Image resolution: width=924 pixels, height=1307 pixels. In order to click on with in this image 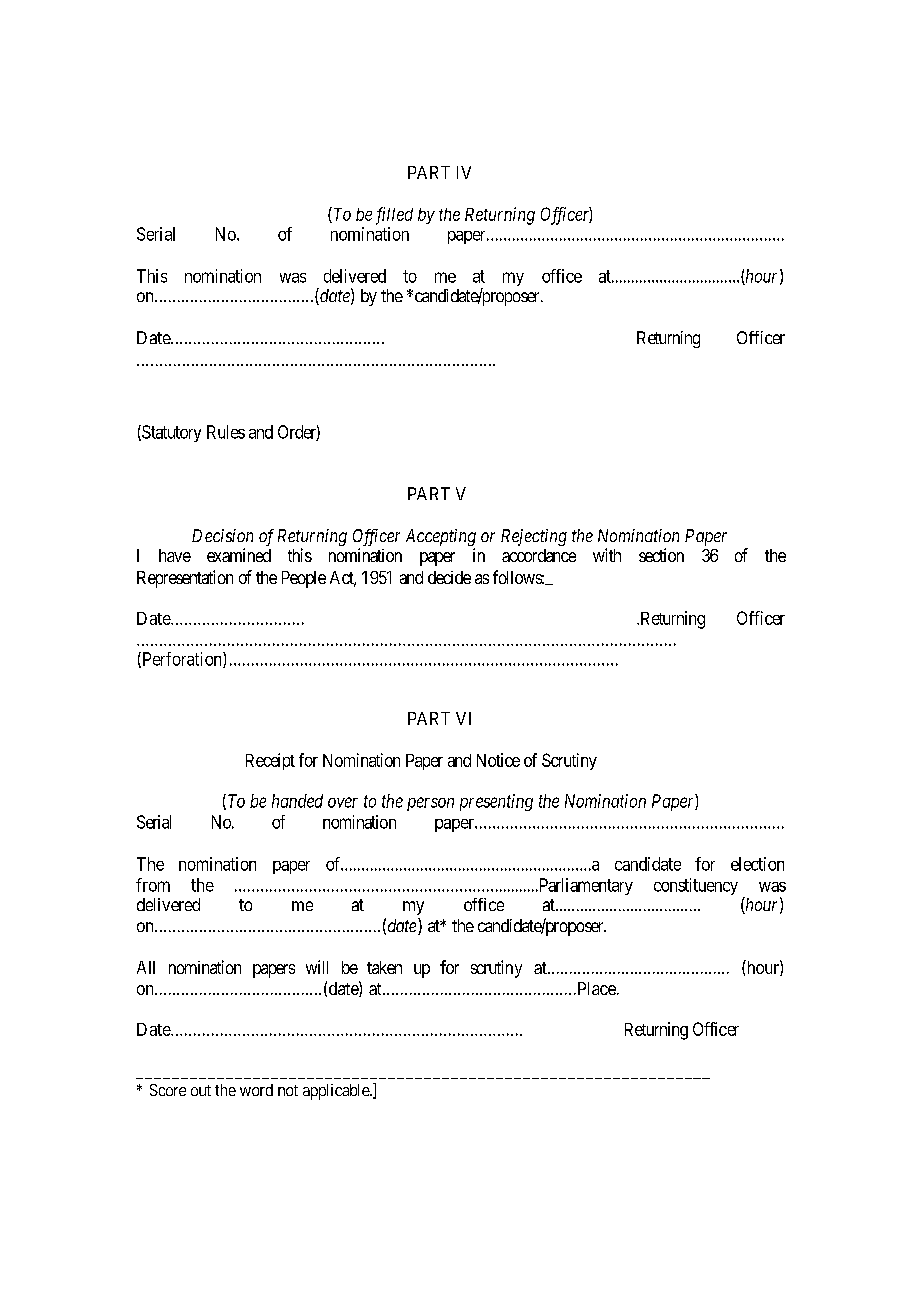, I will do `click(607, 555)`.
